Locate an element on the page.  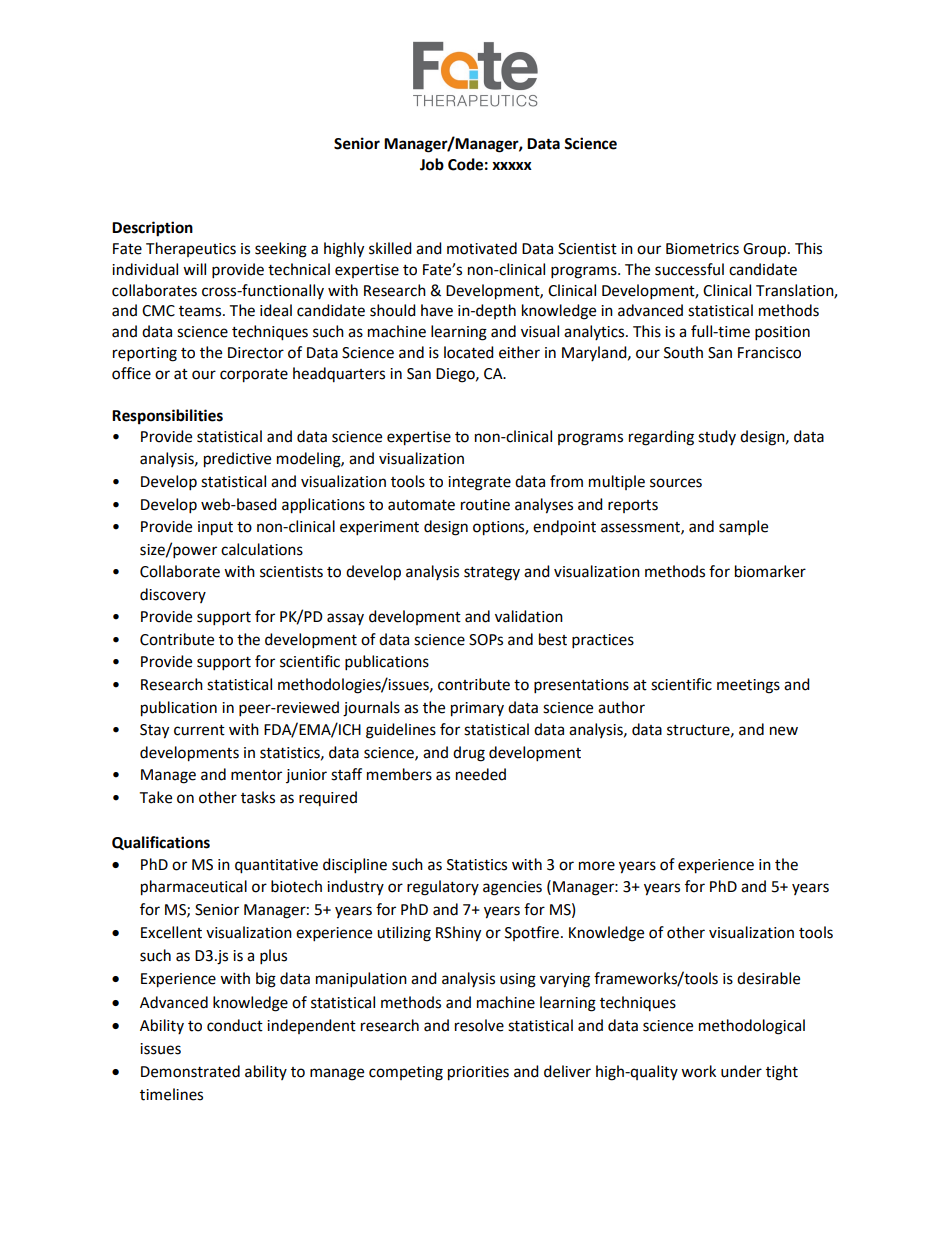
Job is located at coordinates (432, 164).
